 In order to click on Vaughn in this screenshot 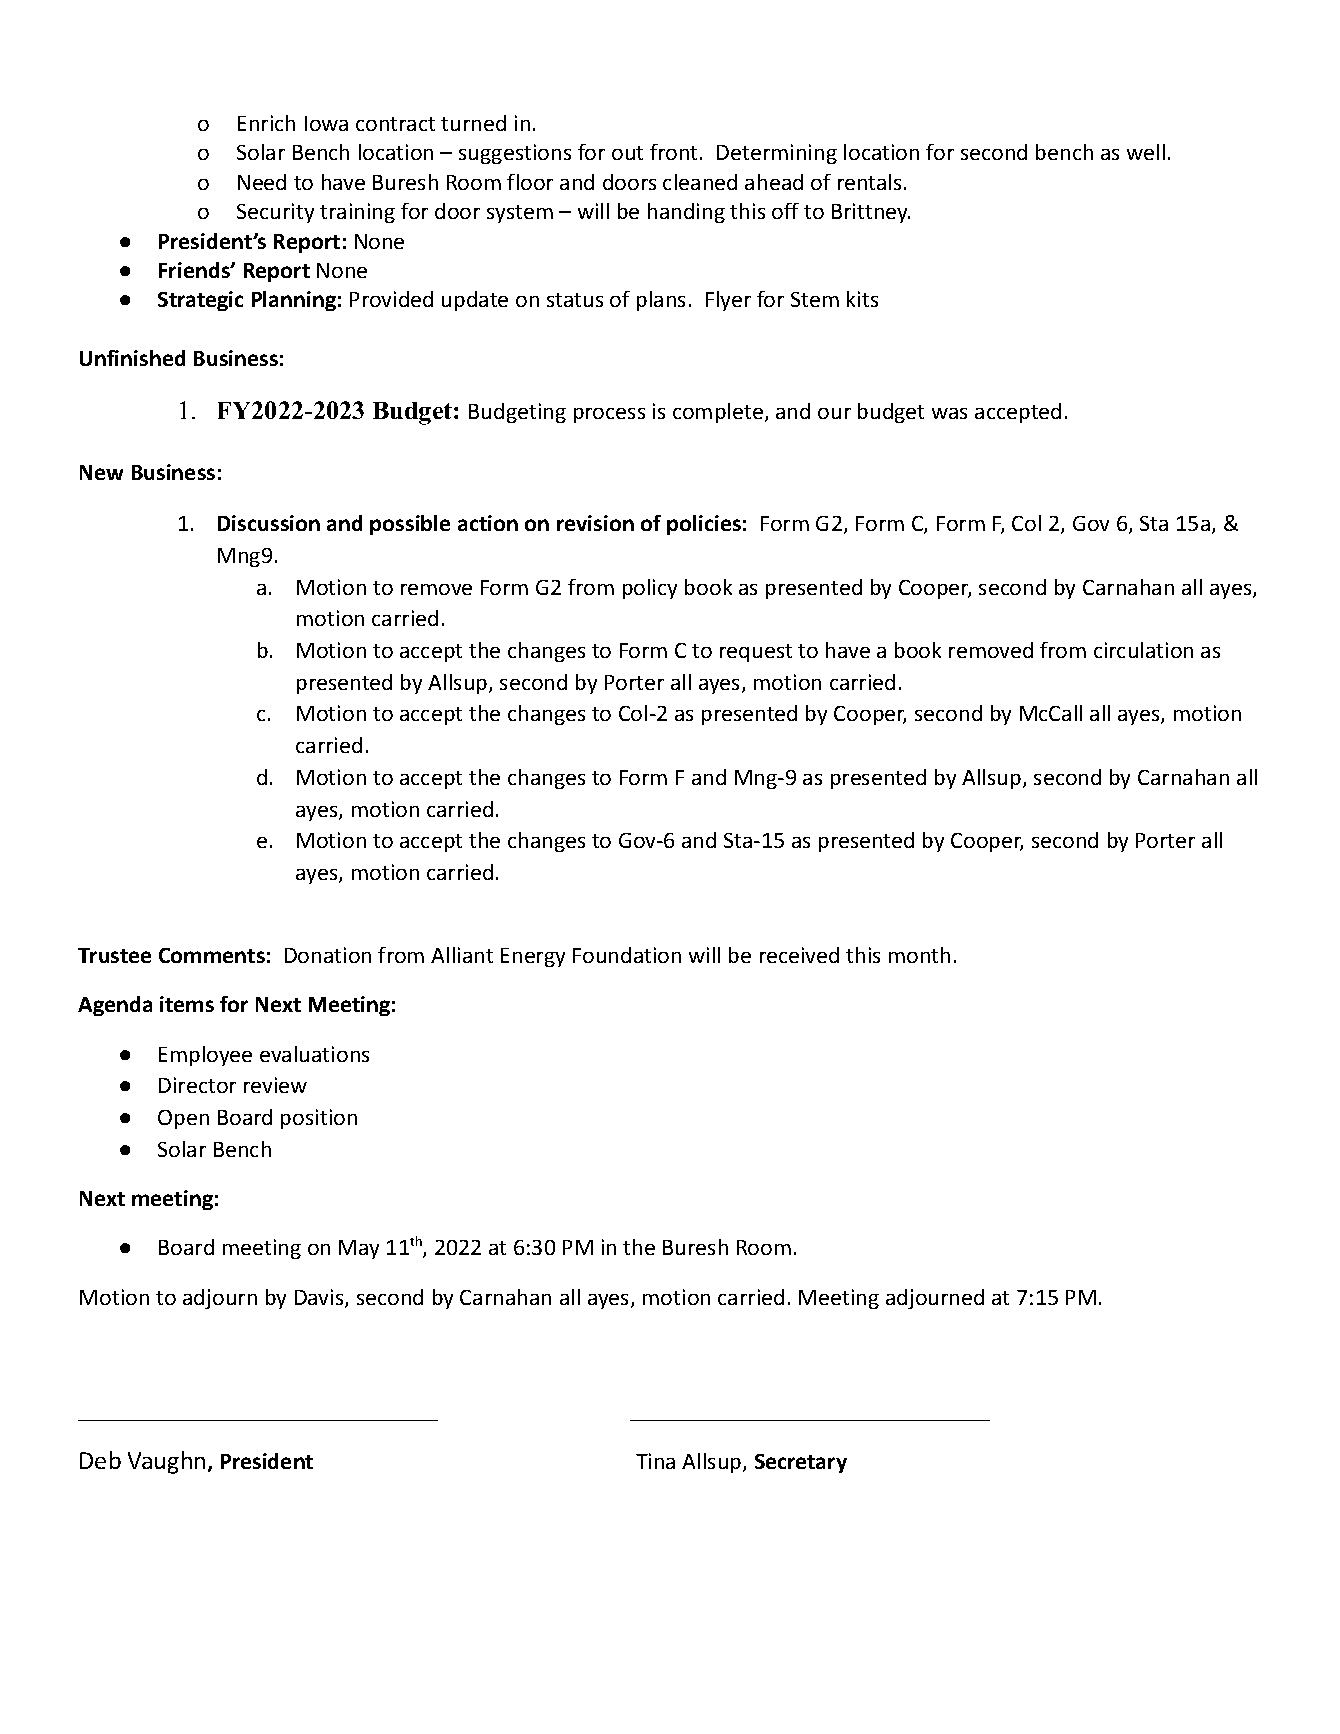, I will do `click(166, 1462)`.
